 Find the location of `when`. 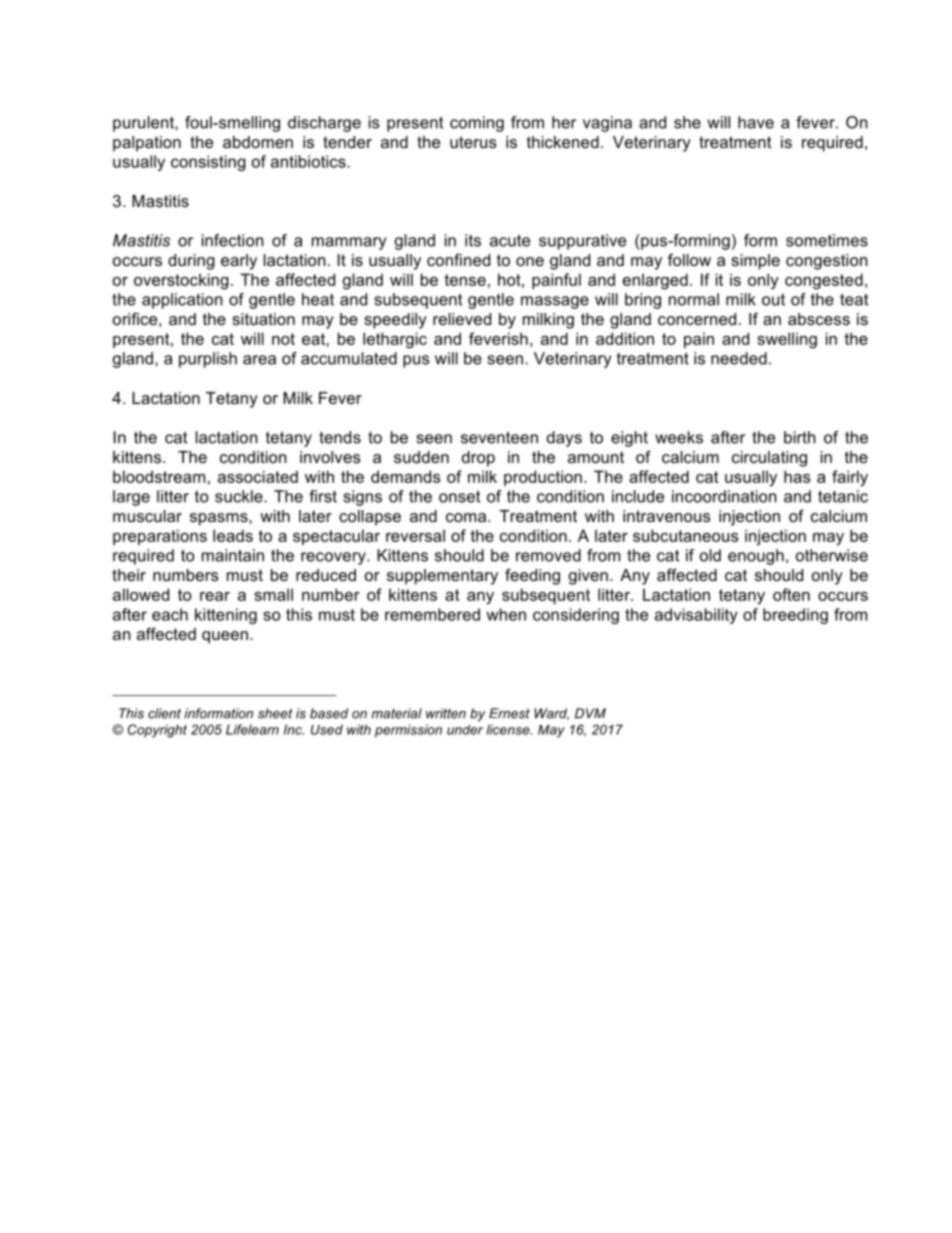

when is located at coordinates (506, 614).
